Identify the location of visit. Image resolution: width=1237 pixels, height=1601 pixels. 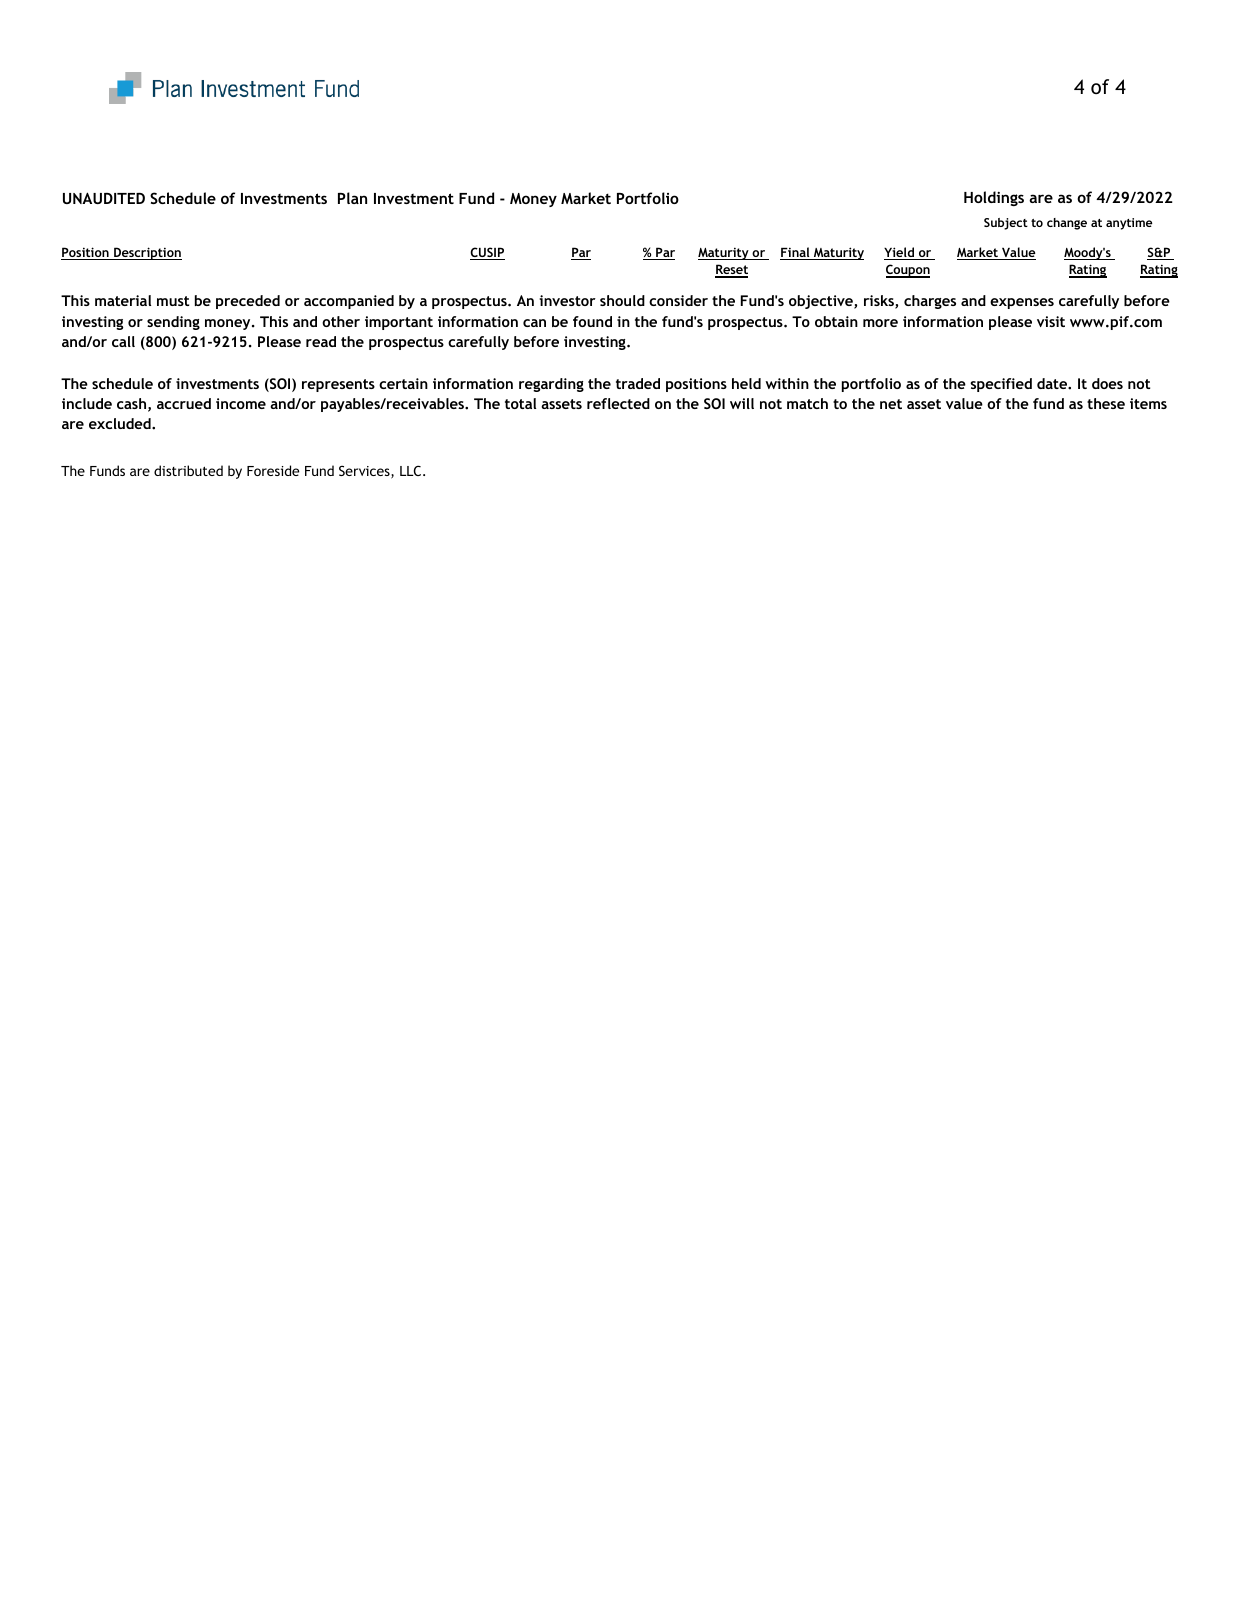
(1051, 321).
